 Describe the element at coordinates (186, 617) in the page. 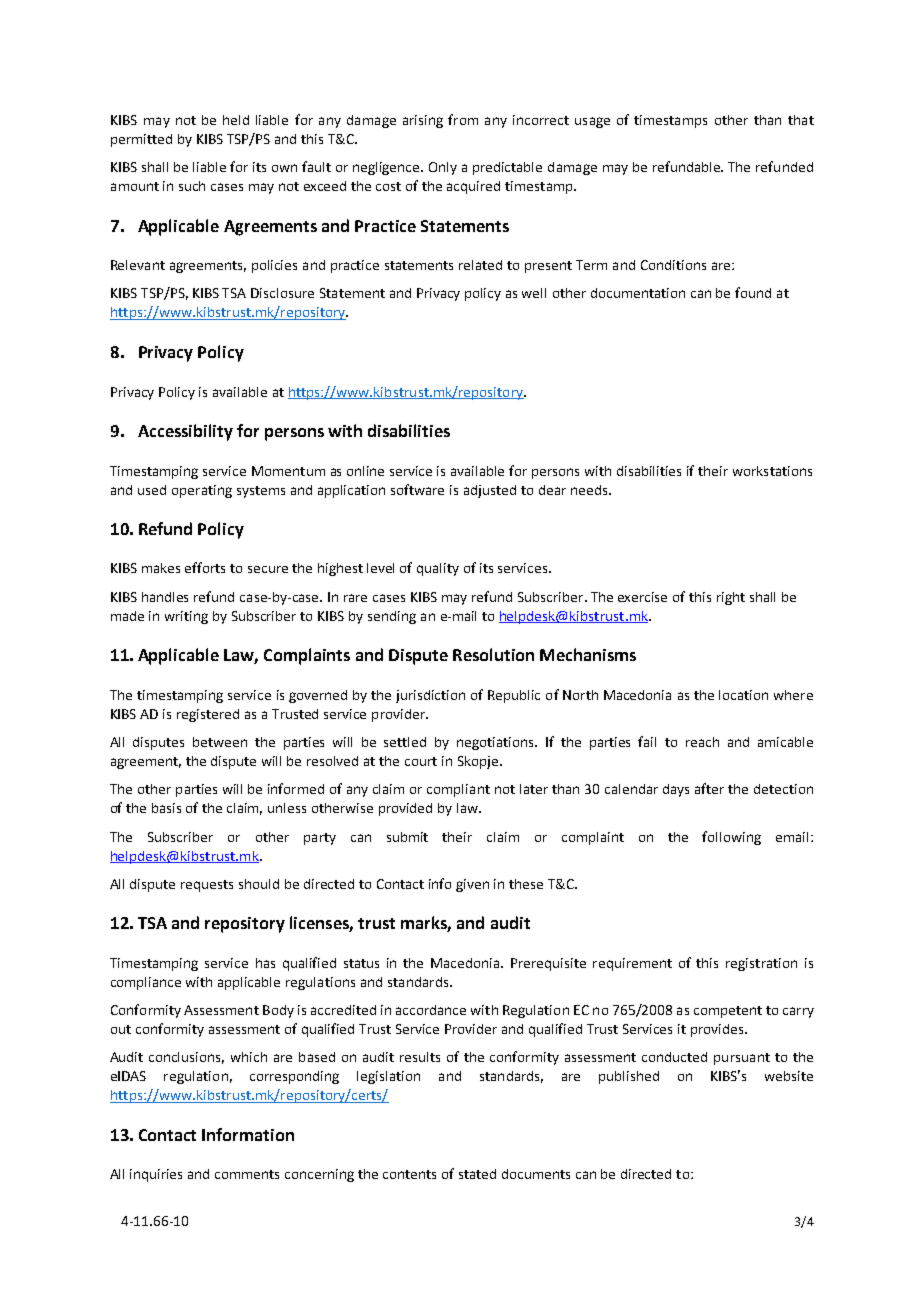

I see `writing` at that location.
